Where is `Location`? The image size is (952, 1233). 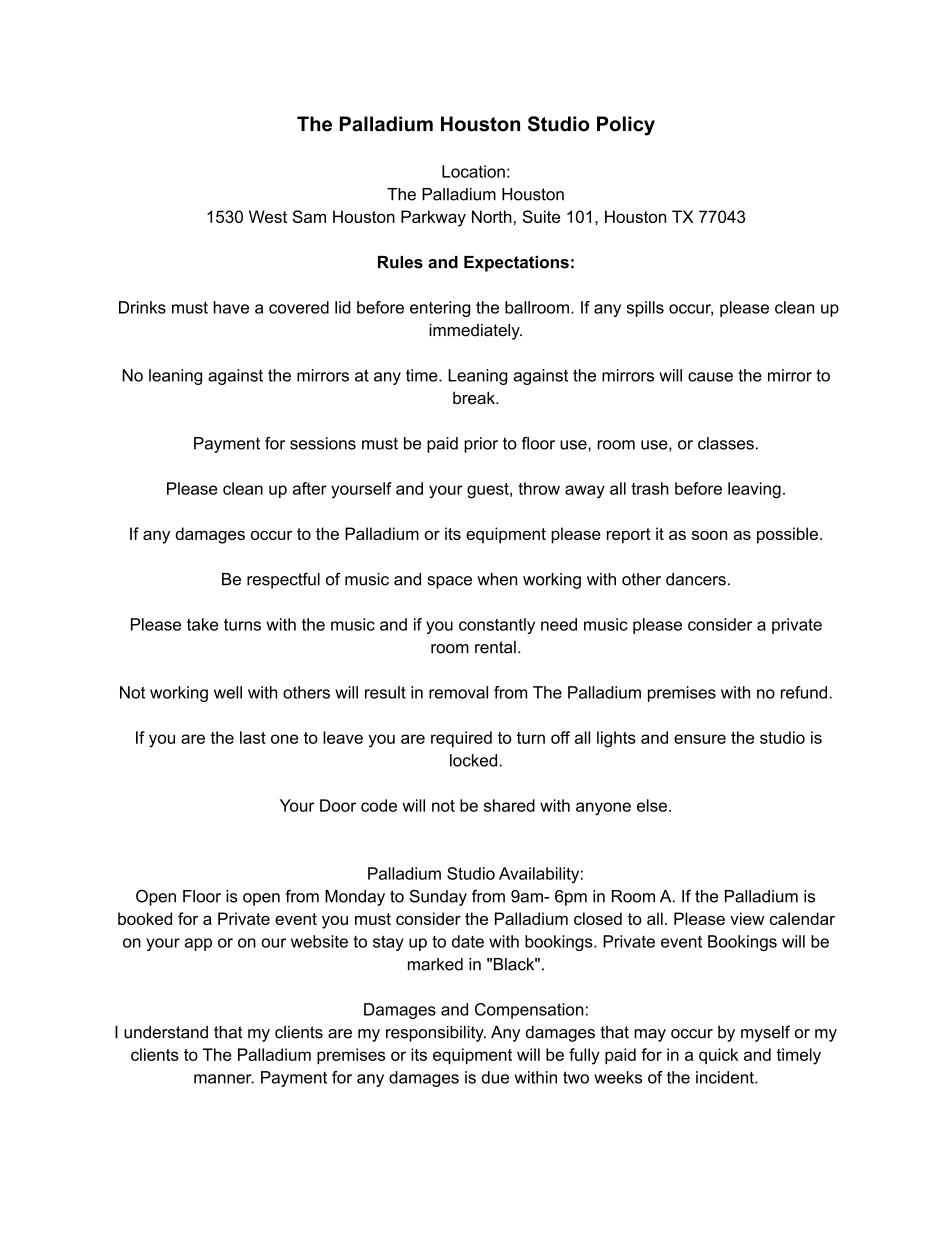 Location is located at coordinates (473, 171).
